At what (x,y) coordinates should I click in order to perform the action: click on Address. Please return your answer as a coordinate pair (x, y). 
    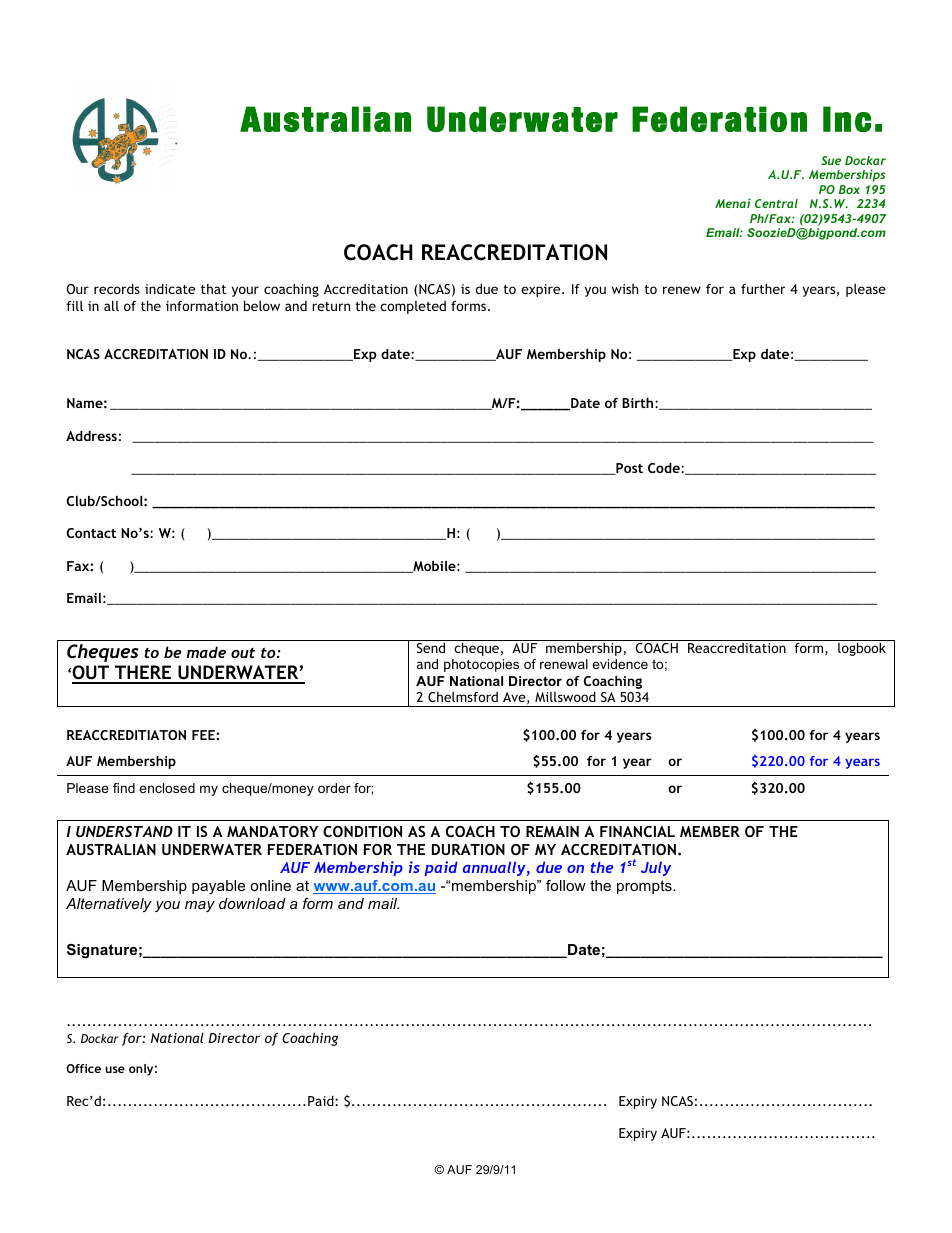
    Looking at the image, I should click on (91, 436).
